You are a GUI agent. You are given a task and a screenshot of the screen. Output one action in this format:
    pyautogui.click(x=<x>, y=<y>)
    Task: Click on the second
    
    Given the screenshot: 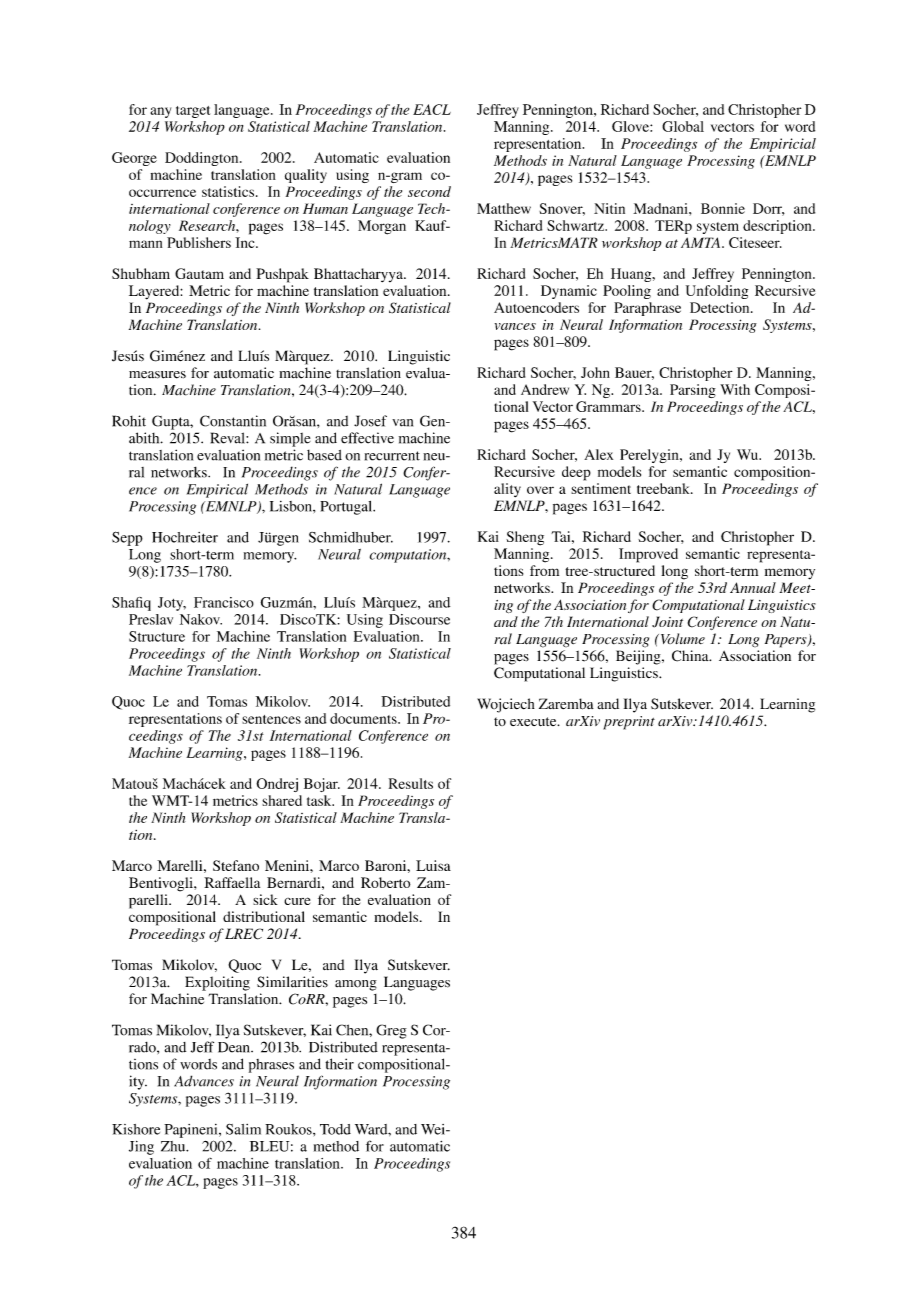 What is the action you would take?
    pyautogui.click(x=429, y=191)
